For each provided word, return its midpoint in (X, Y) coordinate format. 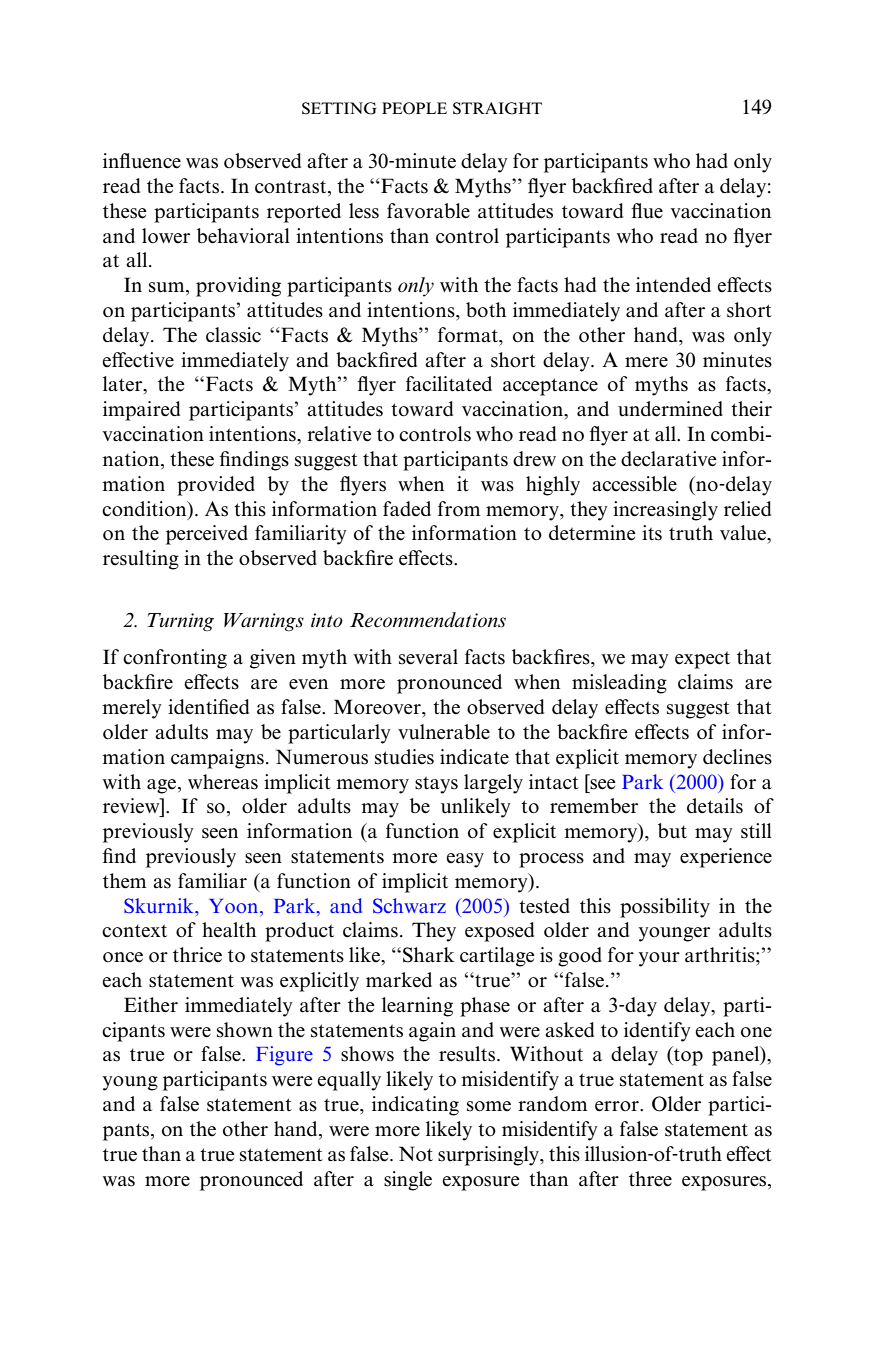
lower (166, 236)
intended (673, 285)
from (459, 509)
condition (145, 509)
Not (416, 1154)
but (672, 831)
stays (436, 785)
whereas (223, 782)
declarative (669, 459)
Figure (284, 1056)
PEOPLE (414, 108)
